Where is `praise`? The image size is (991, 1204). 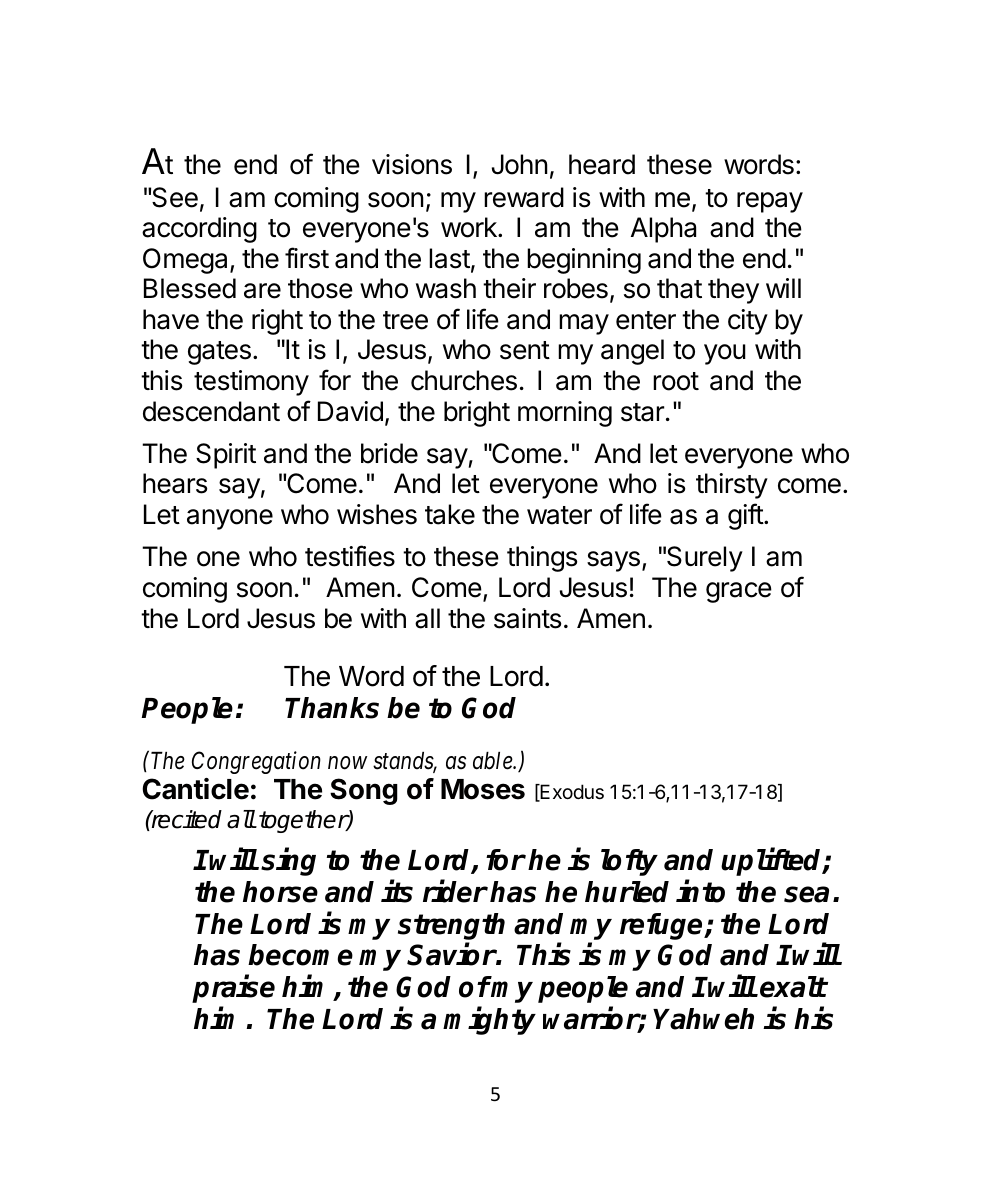
praise is located at coordinates (233, 989).
